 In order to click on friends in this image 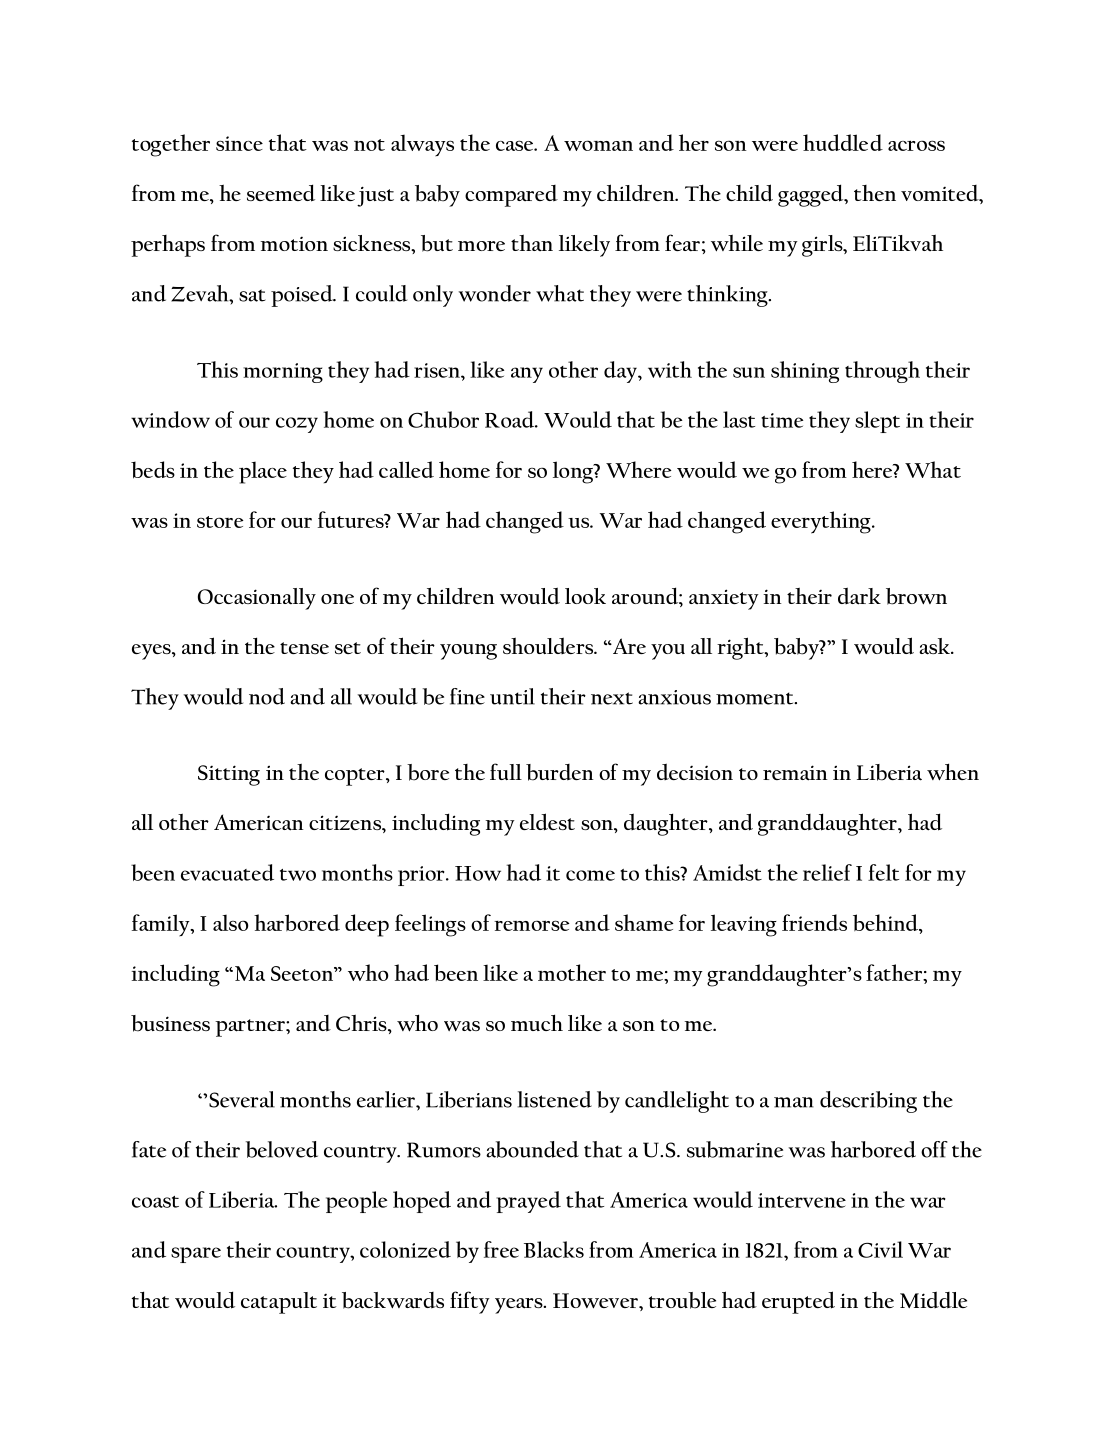, I will do `click(814, 922)`.
